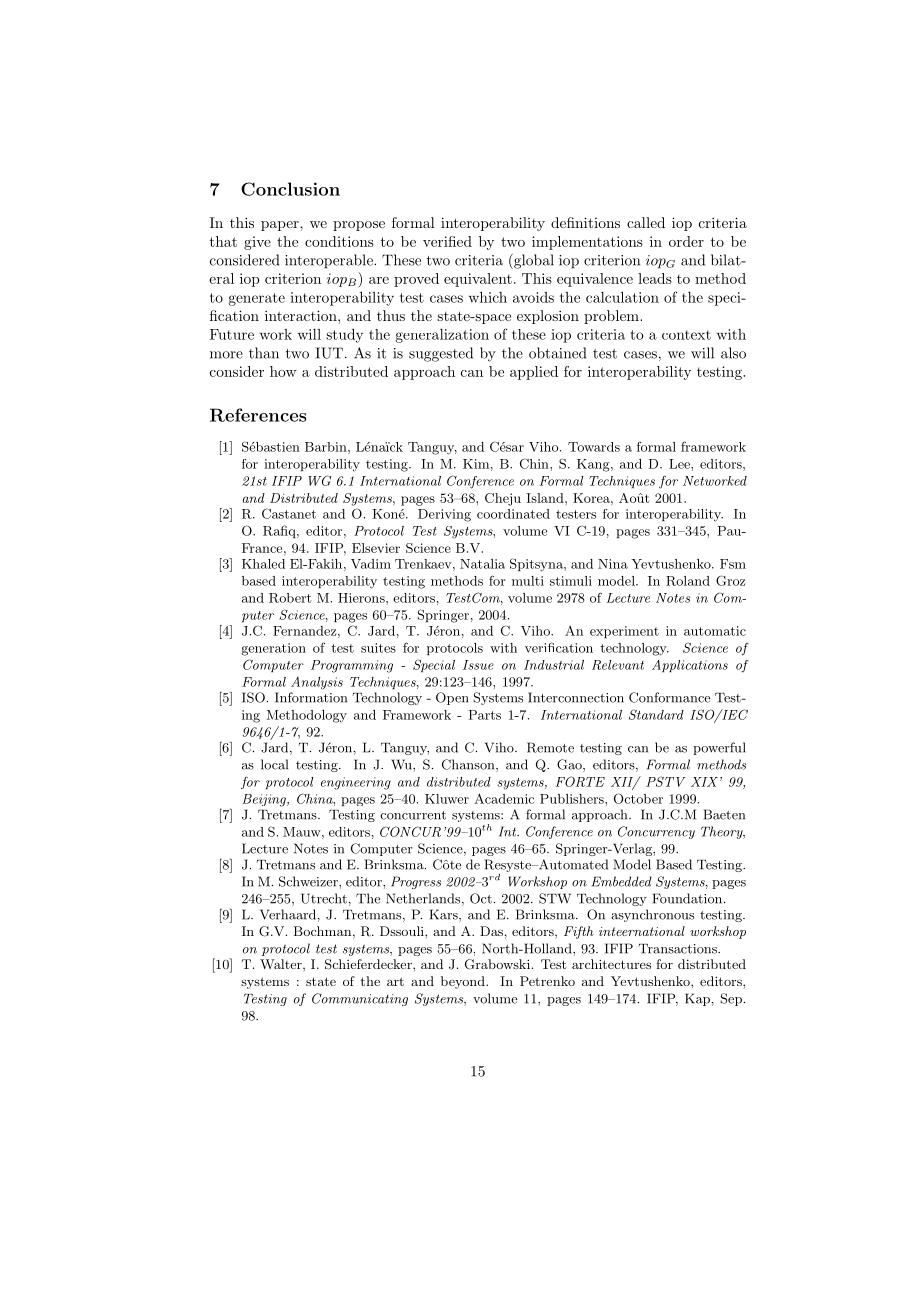 This screenshot has width=924, height=1308. What do you see at coordinates (464, 982) in the screenshot?
I see `beyond` at bounding box center [464, 982].
